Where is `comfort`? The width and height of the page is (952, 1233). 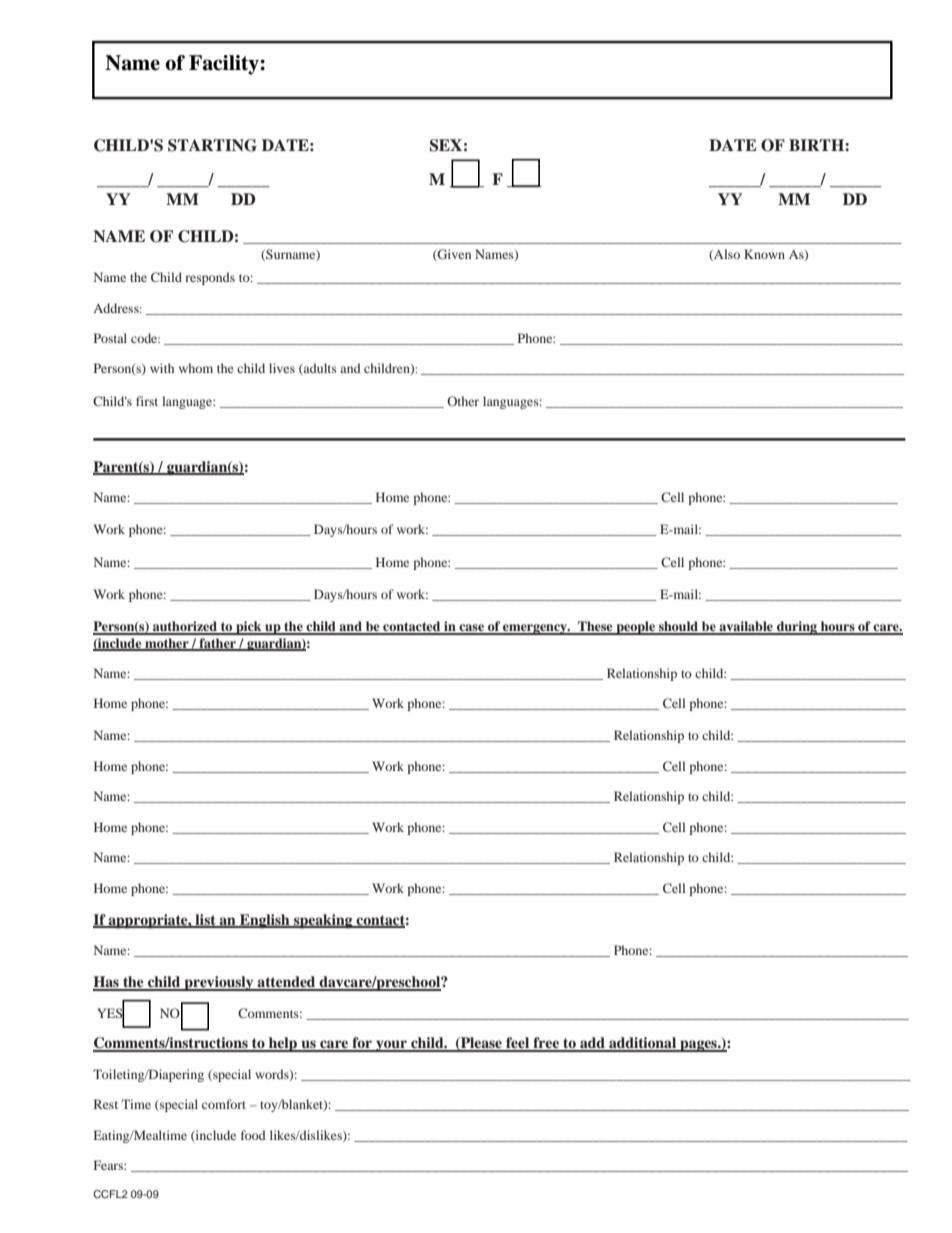 comfort is located at coordinates (224, 1104).
